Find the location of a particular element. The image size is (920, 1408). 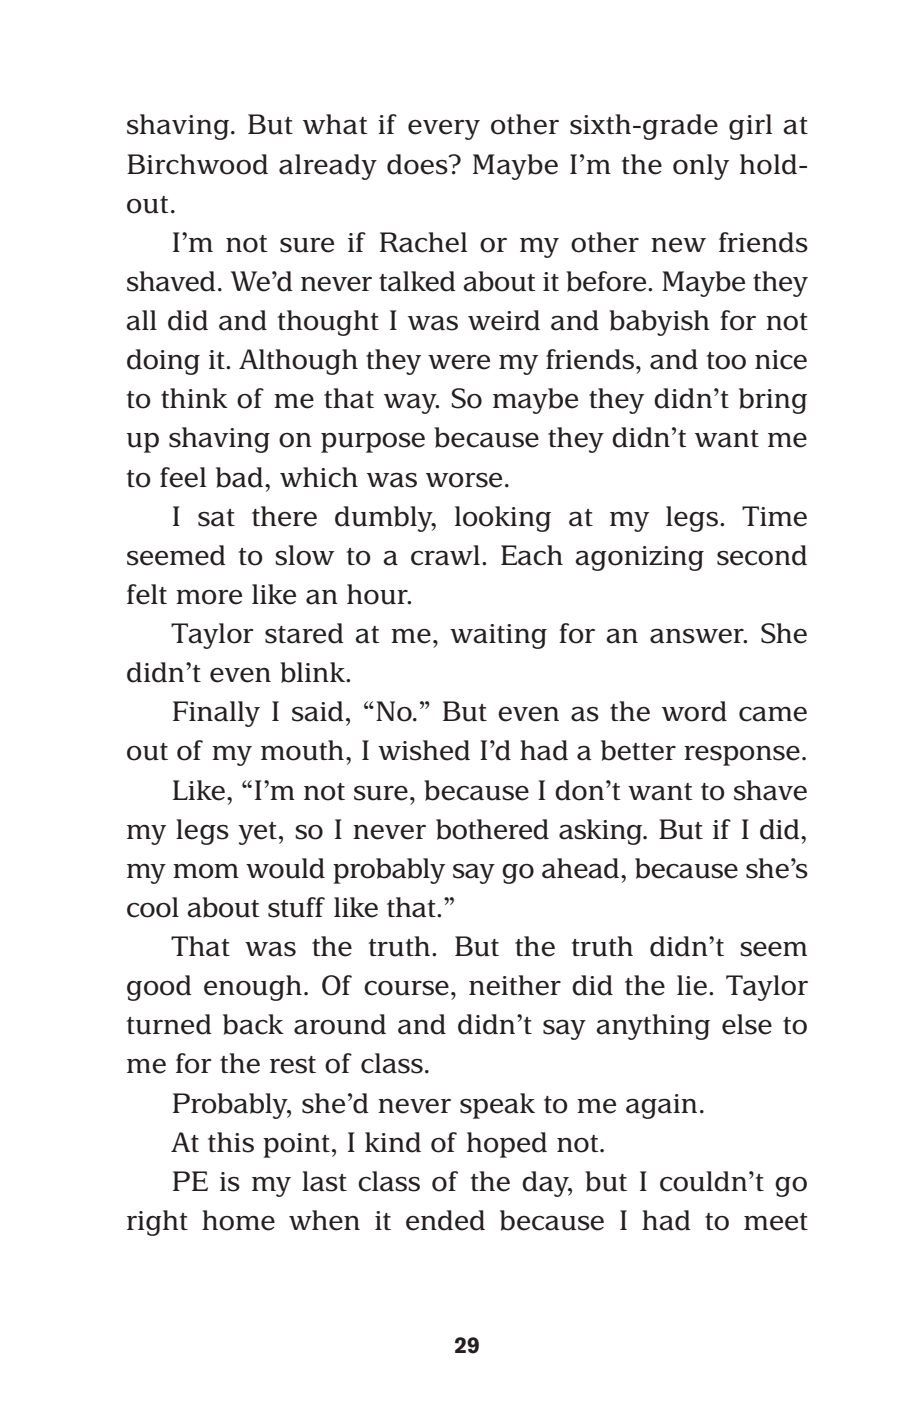

already is located at coordinates (328, 167).
